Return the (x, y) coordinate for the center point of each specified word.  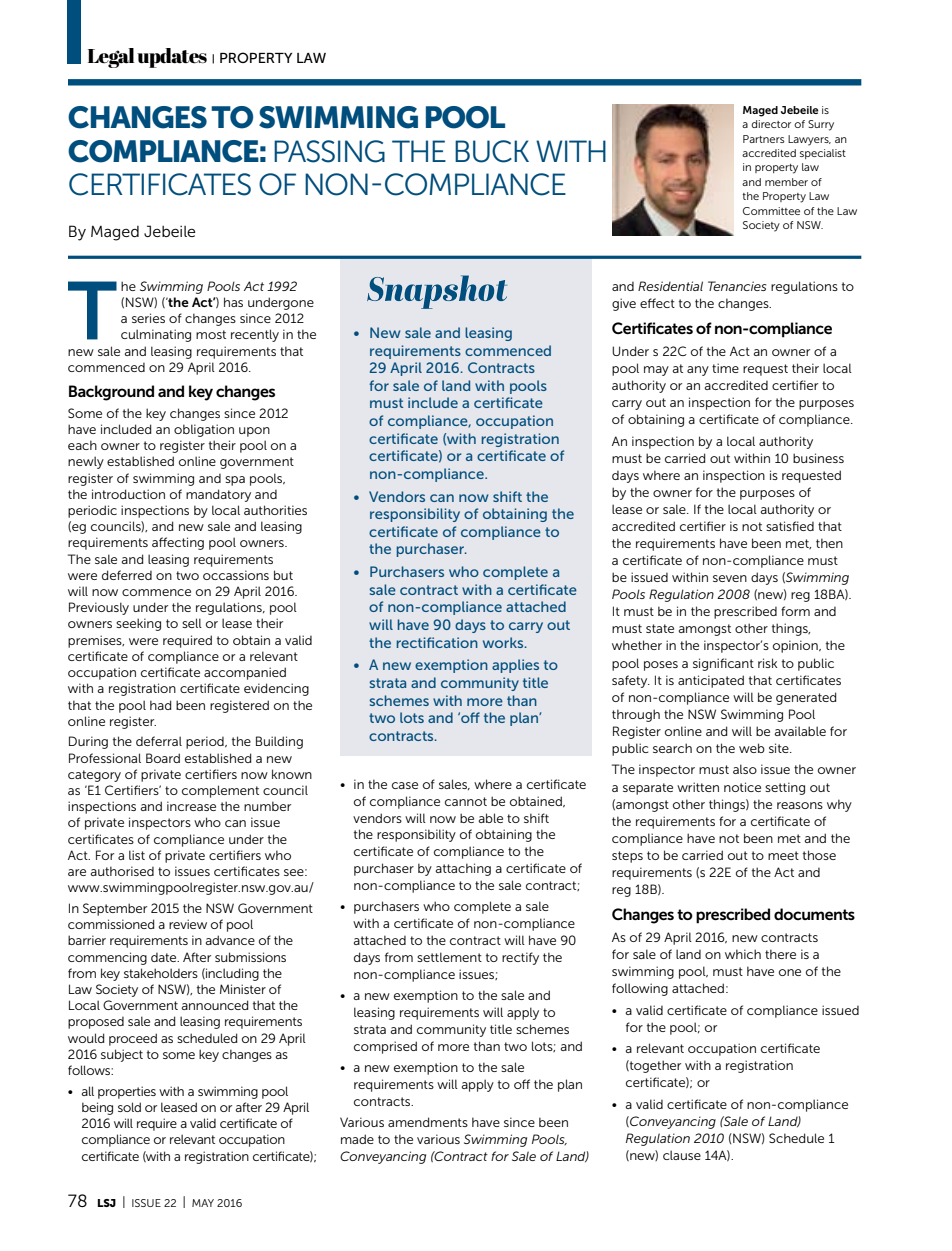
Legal (111, 58)
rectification (437, 642)
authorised (122, 871)
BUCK (492, 151)
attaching (463, 869)
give (624, 304)
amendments (428, 1122)
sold (129, 1107)
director (771, 124)
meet (783, 855)
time (725, 368)
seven (730, 578)
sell (192, 623)
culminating (156, 335)
